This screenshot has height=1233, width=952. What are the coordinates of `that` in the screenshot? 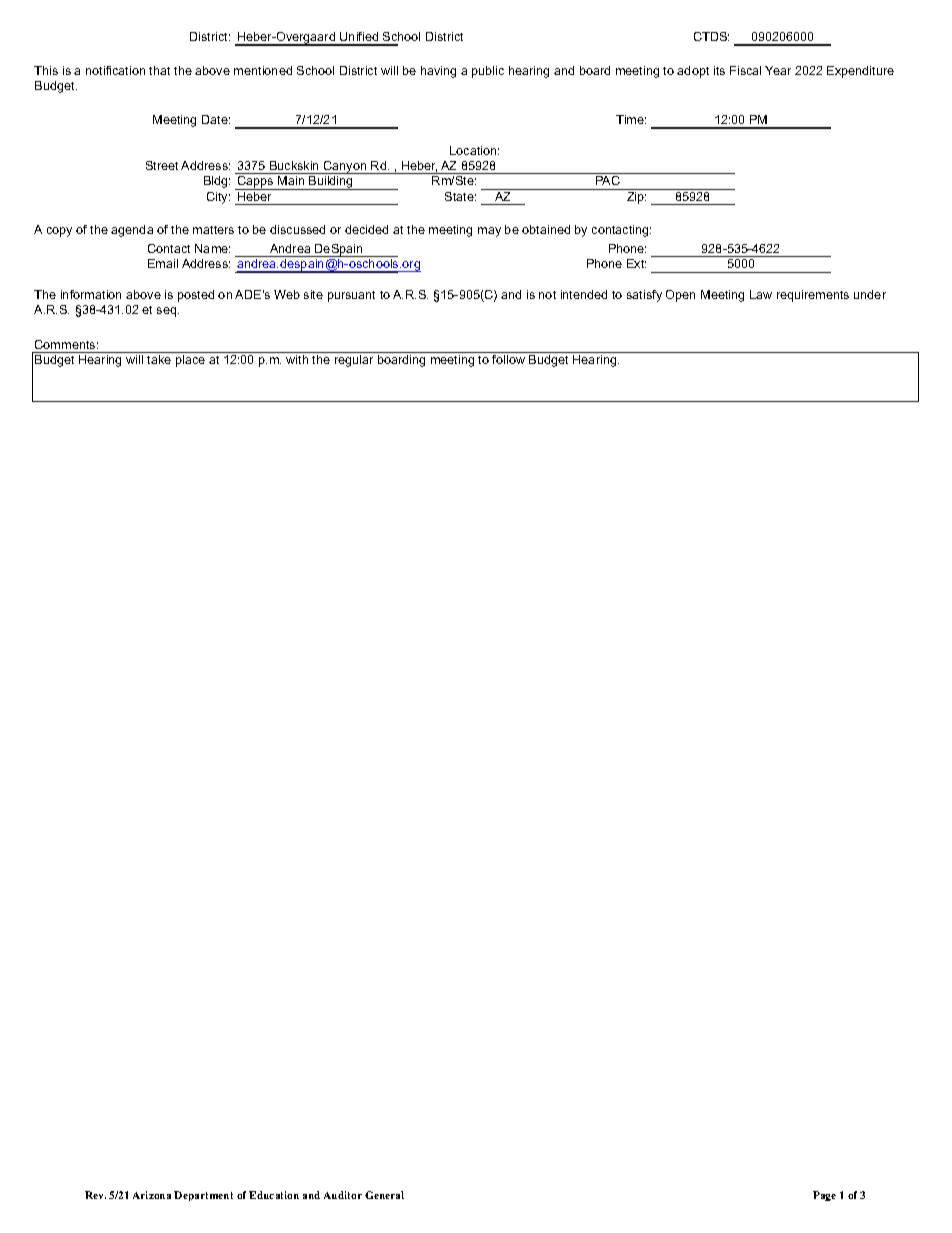 It's located at (159, 70).
